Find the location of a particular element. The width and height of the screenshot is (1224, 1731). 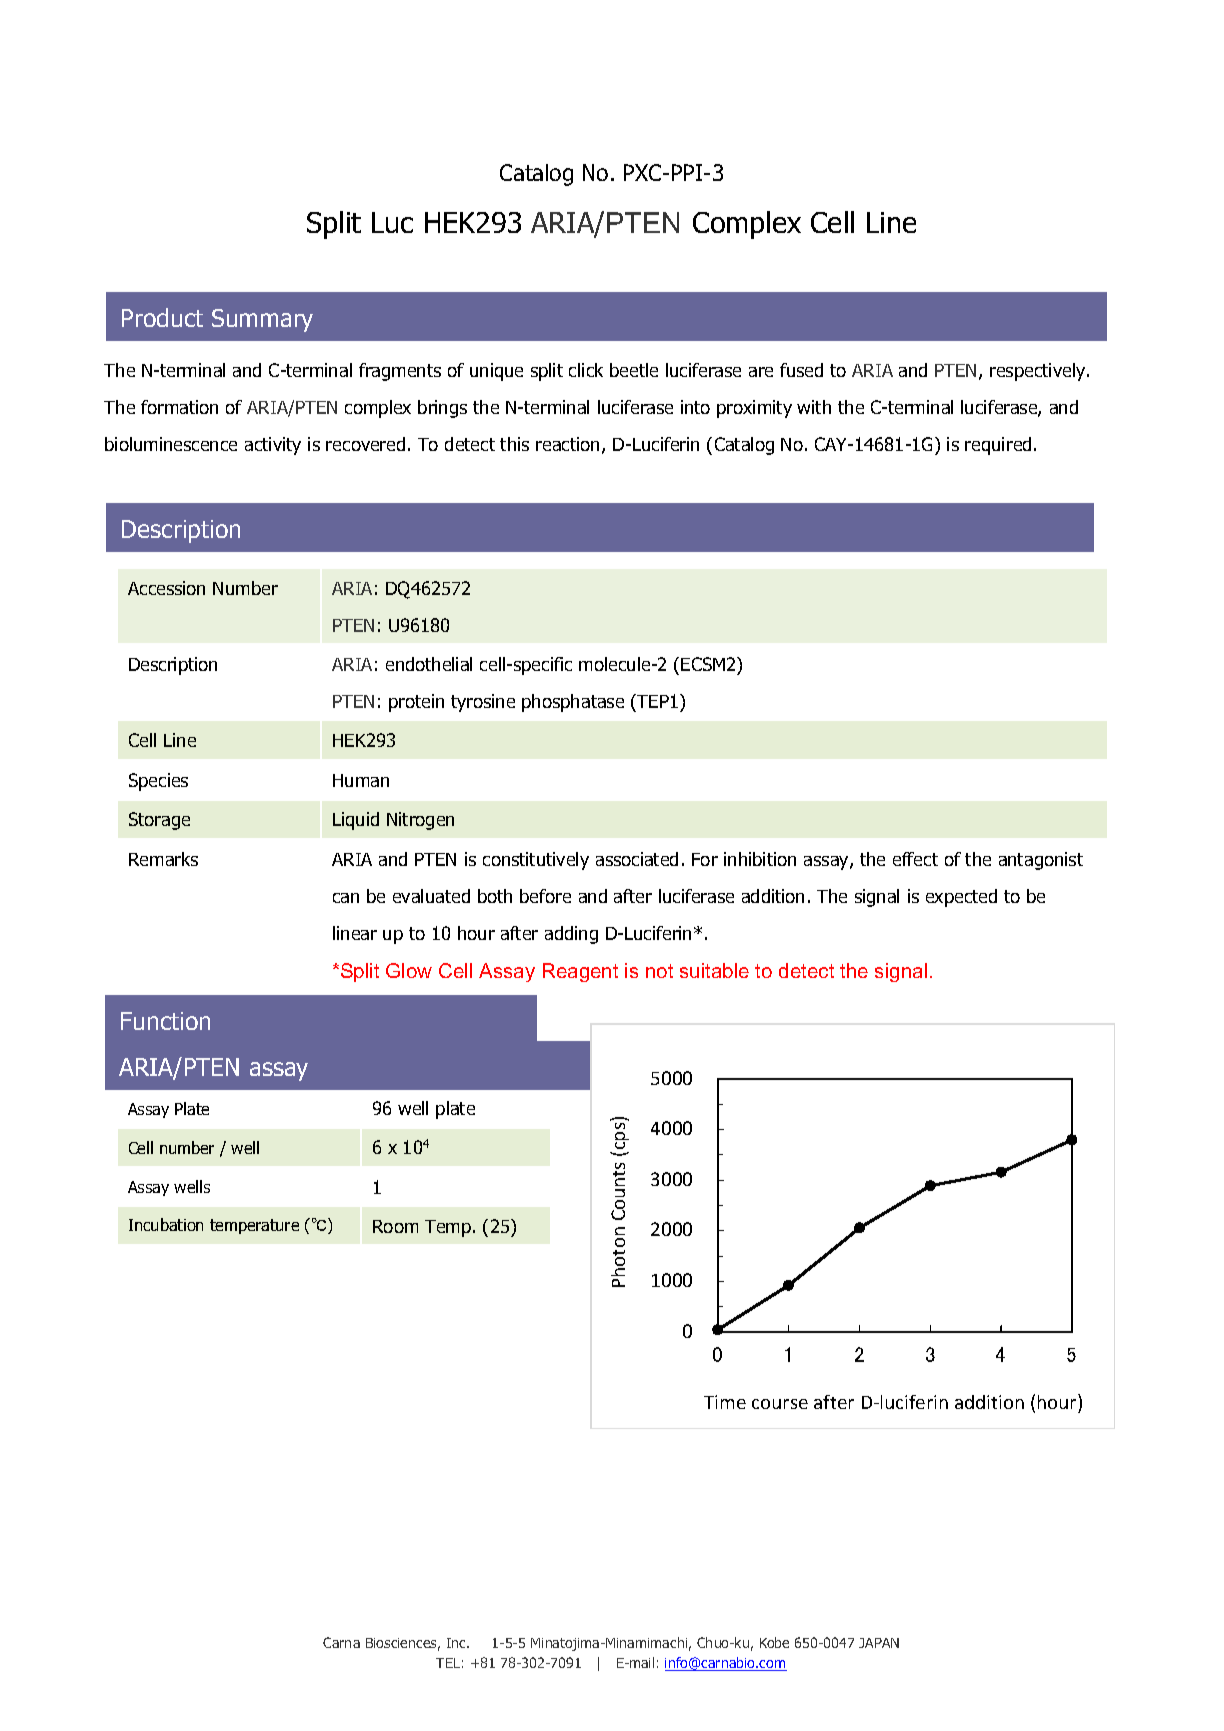

phosphatase is located at coordinates (573, 703).
